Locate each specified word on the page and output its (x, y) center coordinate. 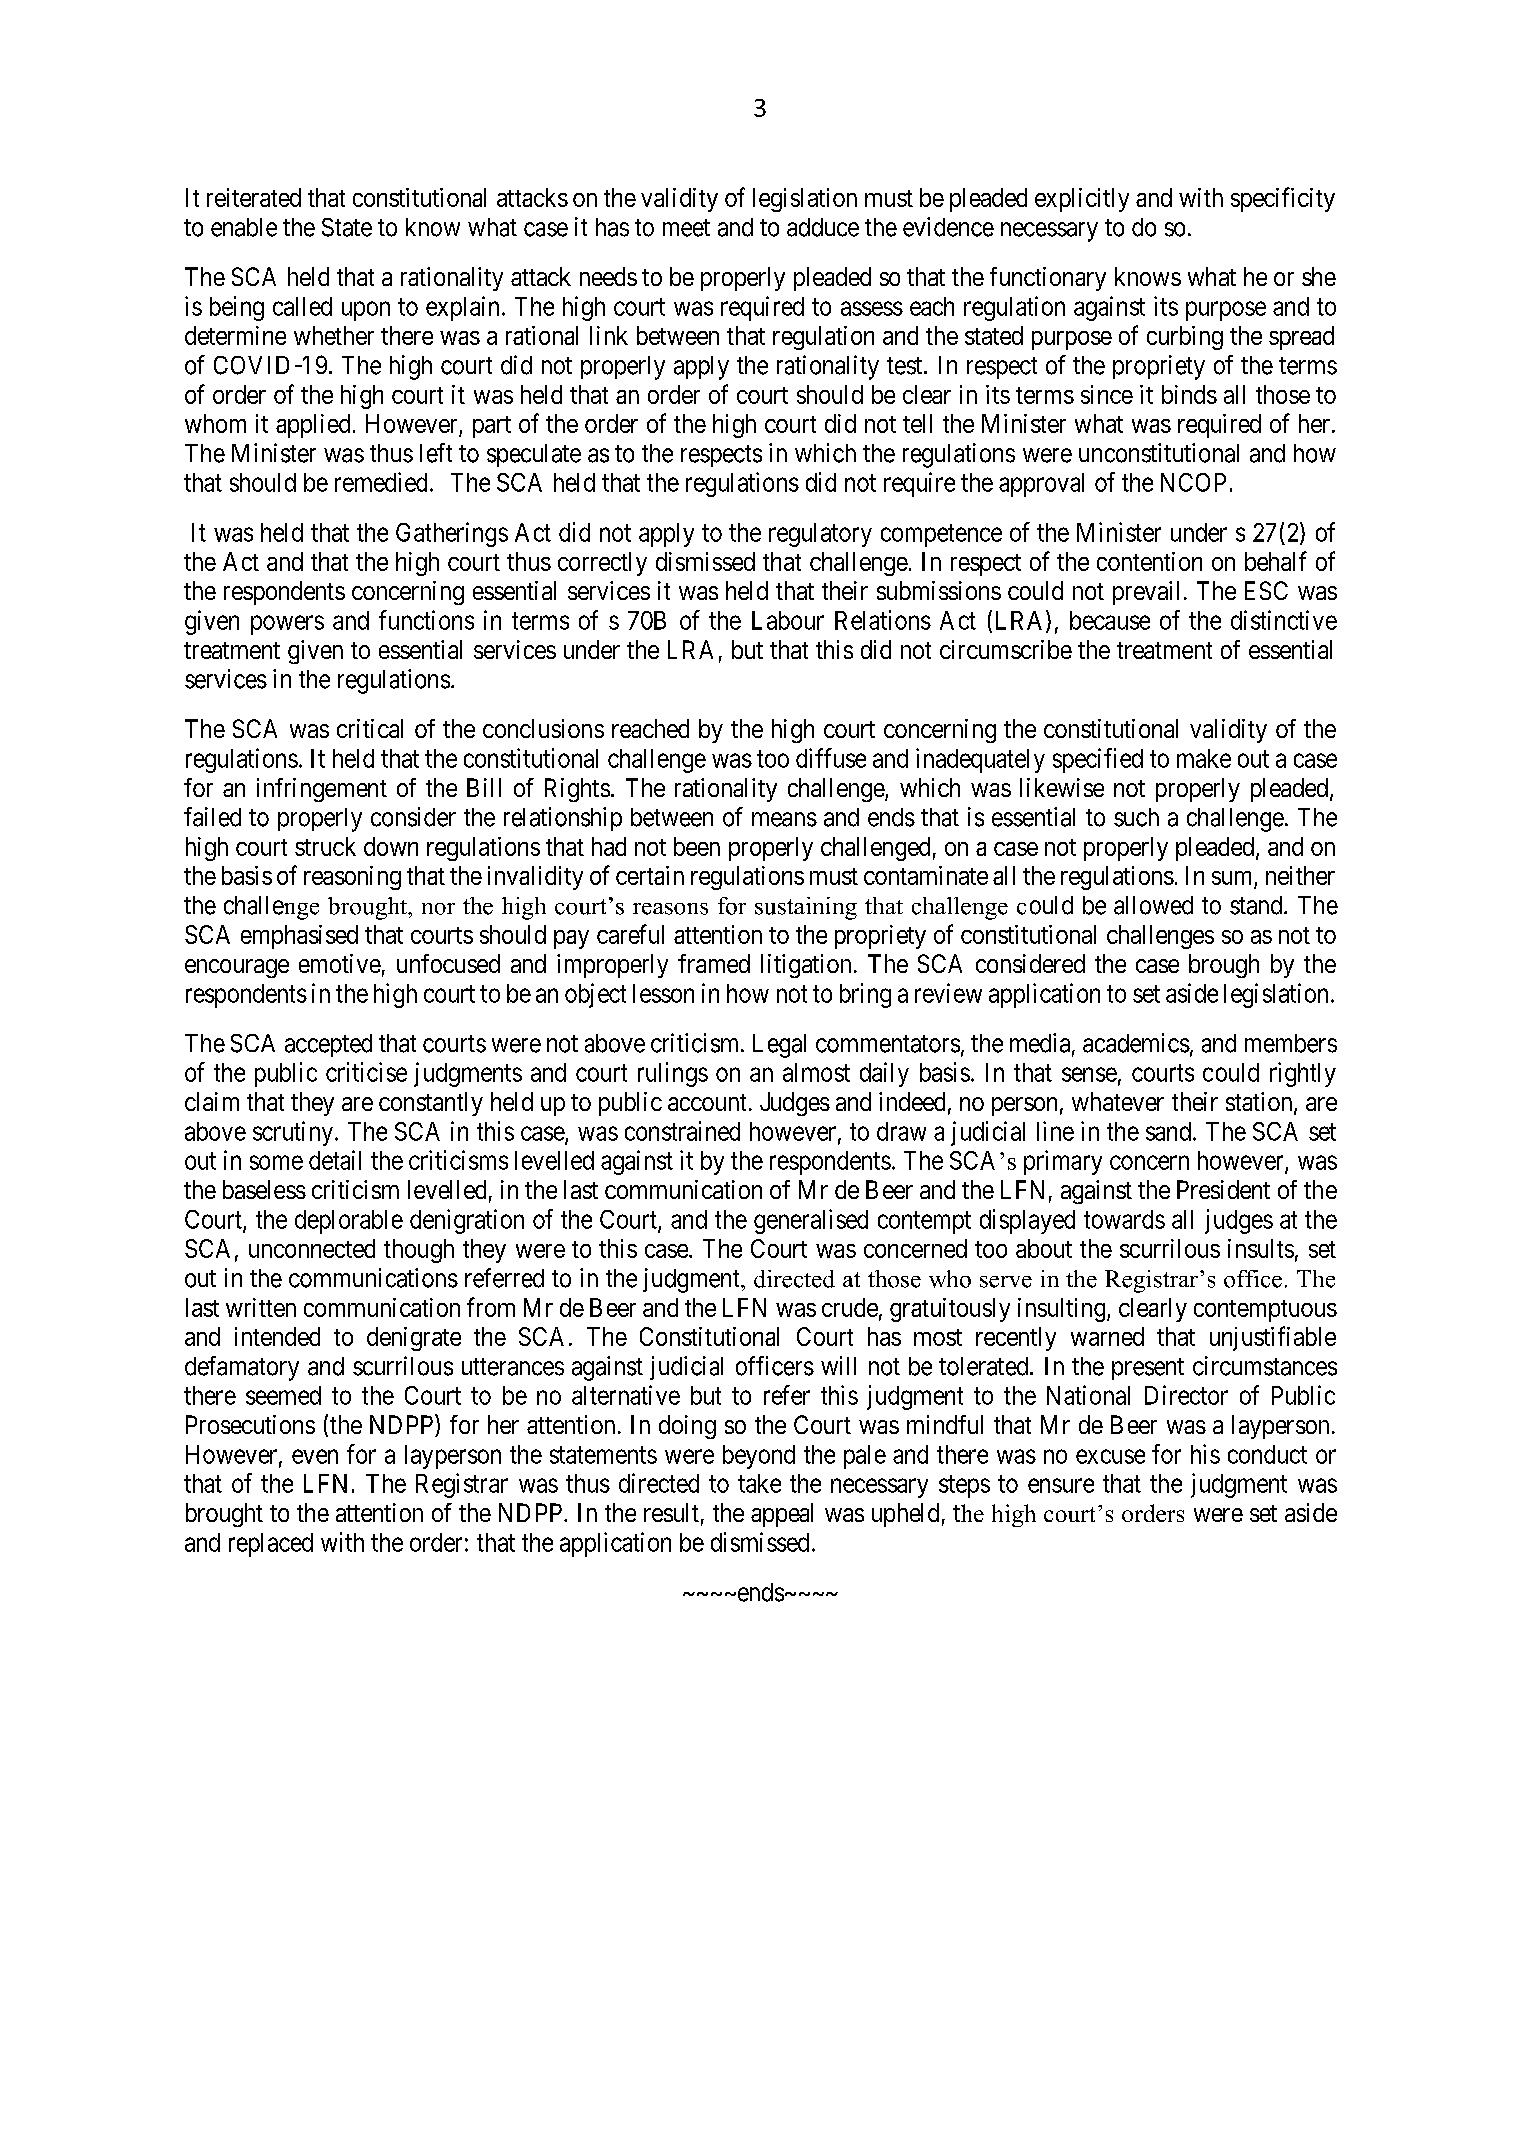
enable (244, 227)
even (315, 1456)
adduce (823, 227)
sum (1233, 879)
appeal (782, 1515)
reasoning (352, 878)
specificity (1283, 199)
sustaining (806, 908)
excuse (1110, 1456)
